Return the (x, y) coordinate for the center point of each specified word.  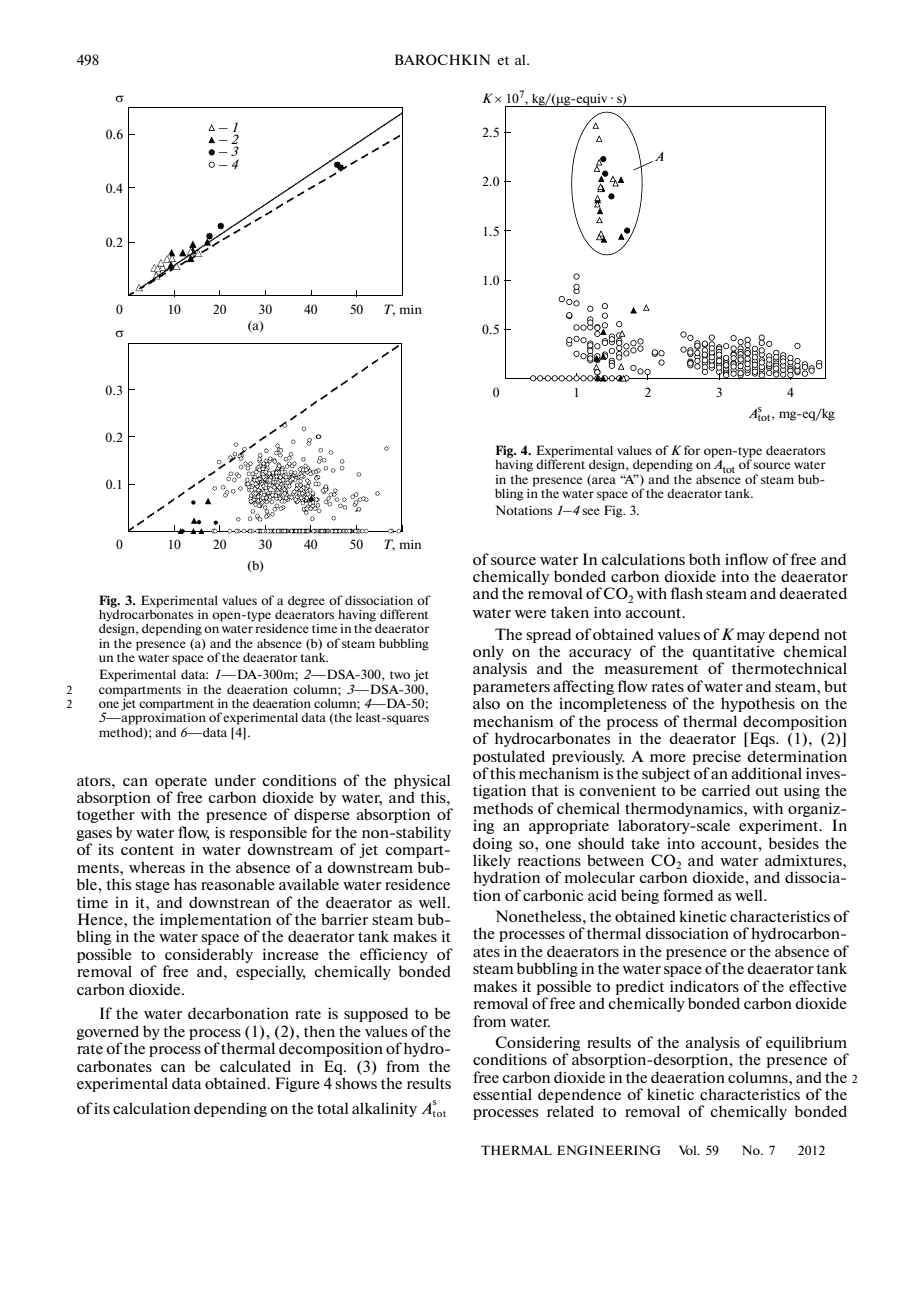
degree (306, 602)
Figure (297, 1084)
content (147, 850)
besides (794, 843)
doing (492, 844)
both (705, 559)
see (591, 511)
